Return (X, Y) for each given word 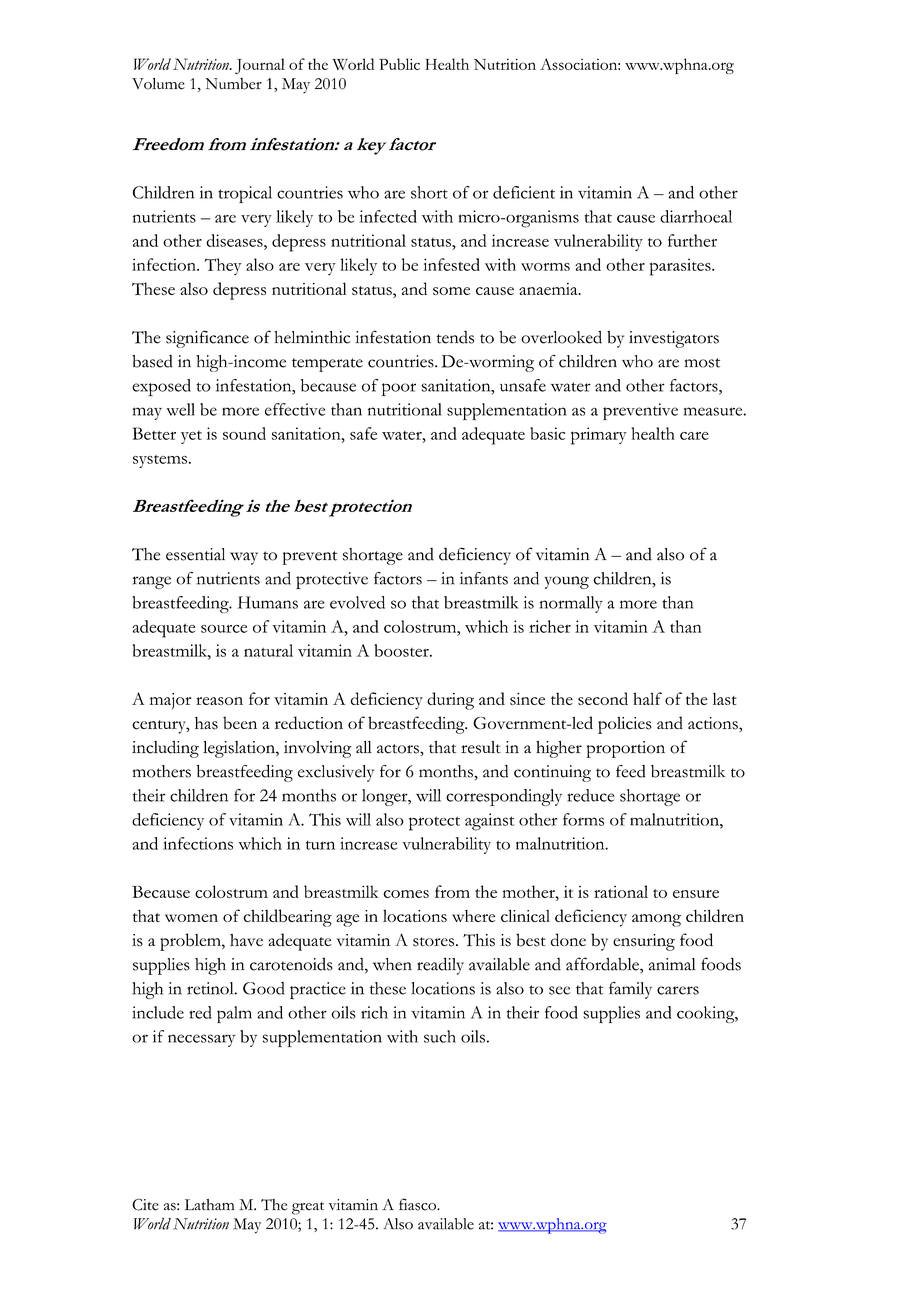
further (692, 240)
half (647, 698)
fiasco (418, 1204)
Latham (210, 1204)
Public (399, 64)
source (224, 629)
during (450, 701)
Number (233, 84)
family (630, 990)
